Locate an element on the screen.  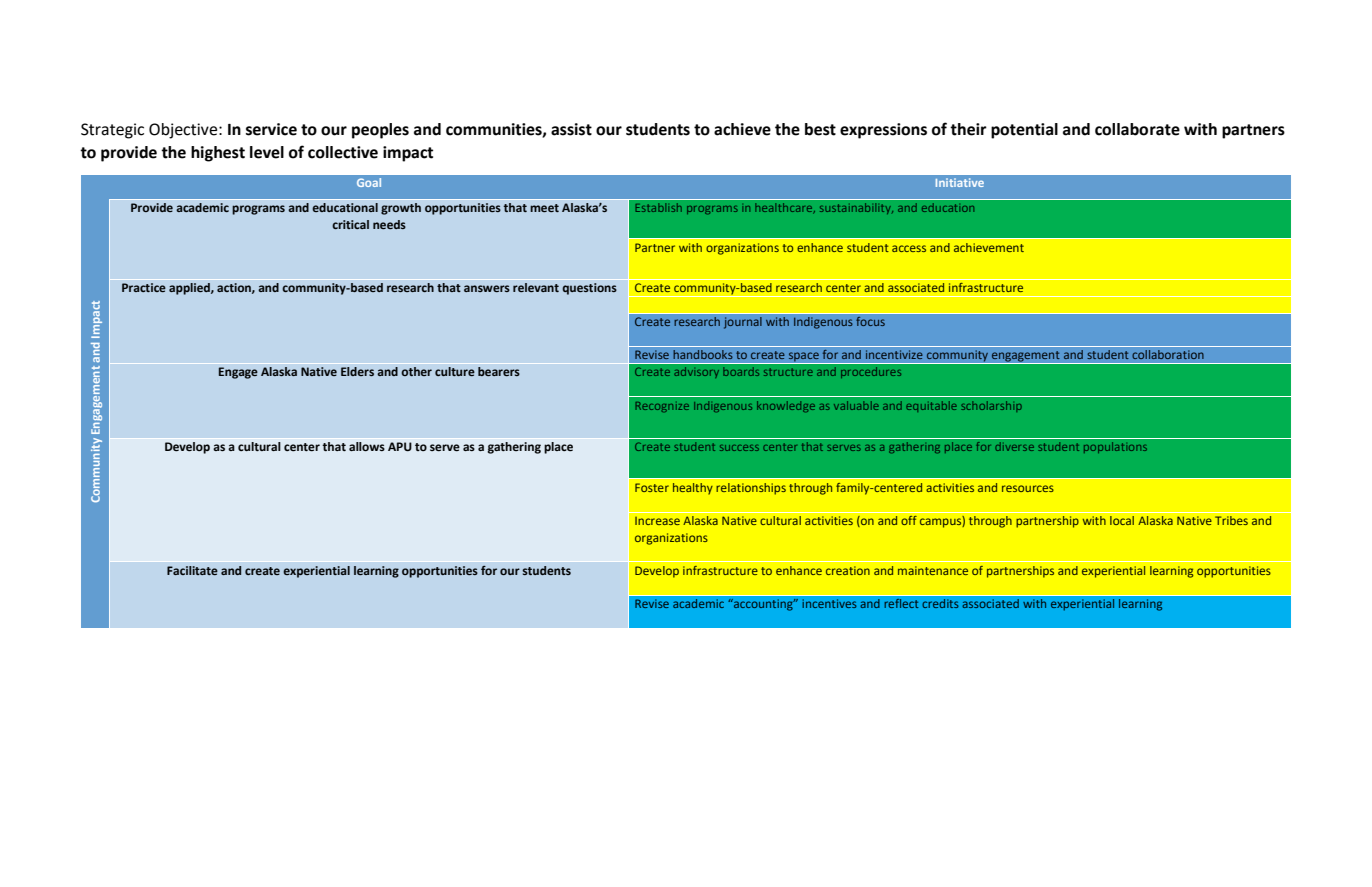
critical is located at coordinates (350, 224).
